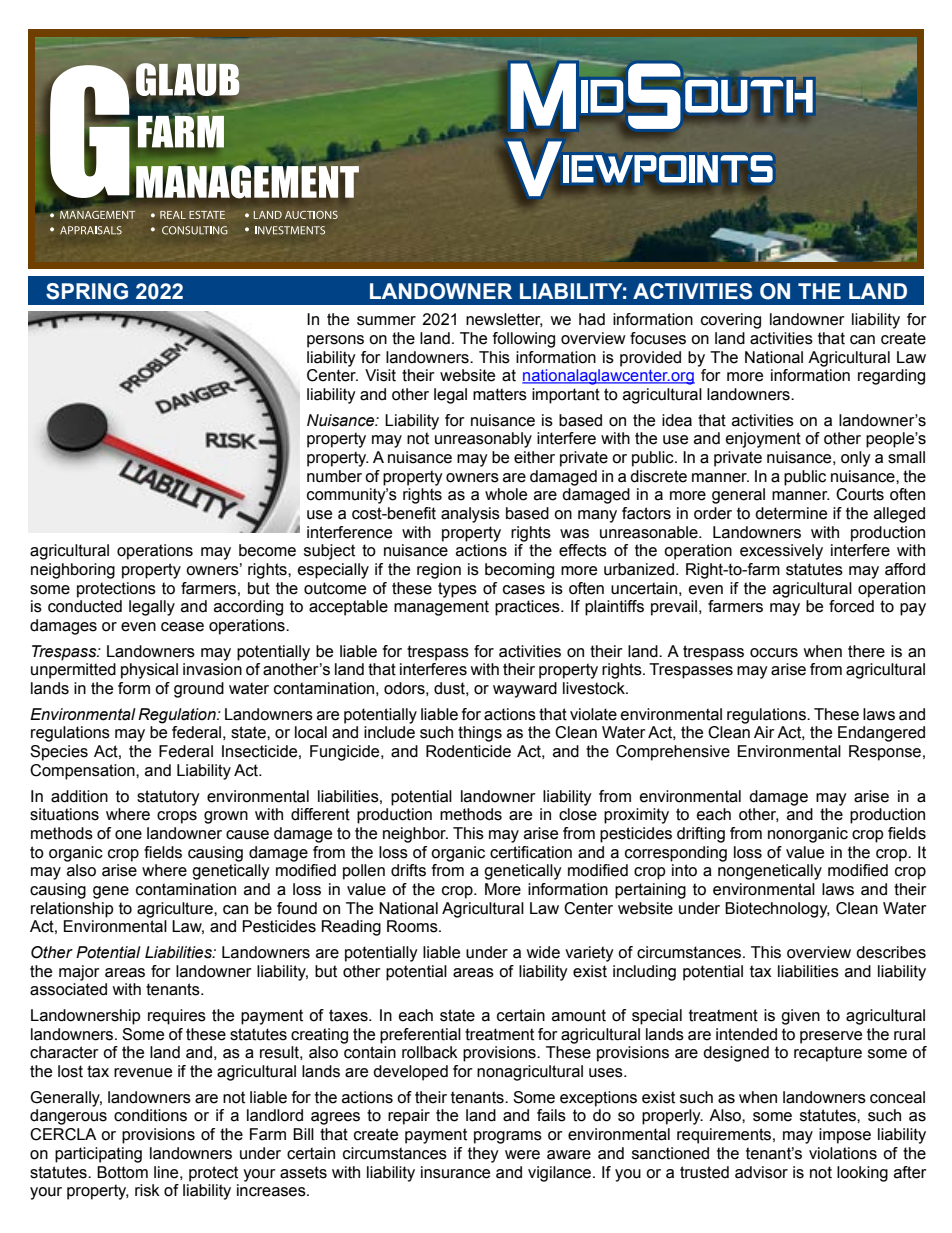 The width and height of the screenshot is (952, 1233). I want to click on physical, so click(149, 671).
